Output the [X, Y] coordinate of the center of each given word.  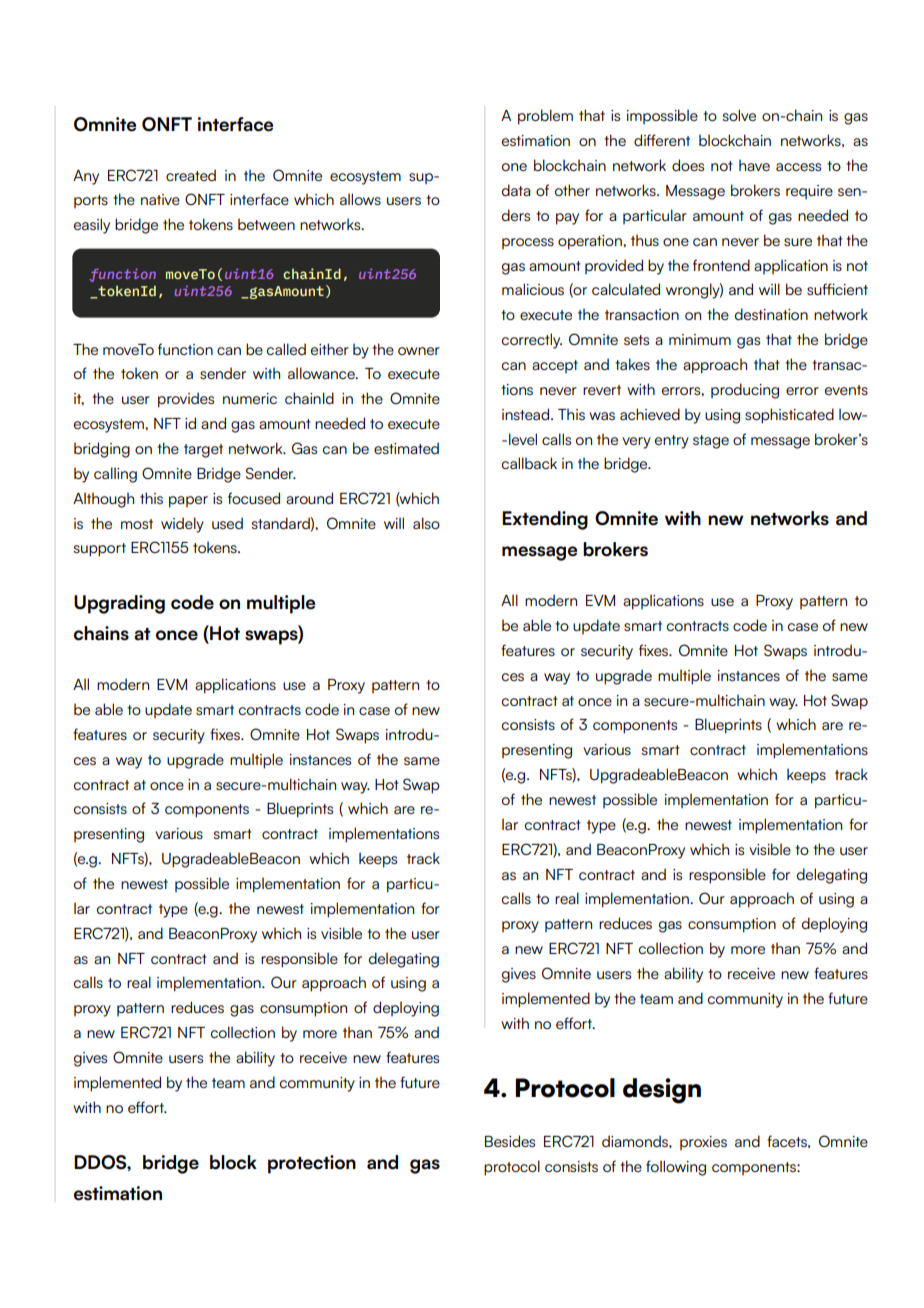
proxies [703, 1143]
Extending [545, 520]
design [662, 1091]
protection [312, 1164]
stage [711, 442]
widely [182, 525]
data [516, 190]
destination [771, 314]
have [754, 165]
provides [186, 400]
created [191, 175]
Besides [510, 1141]
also [426, 523]
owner [419, 351]
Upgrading [119, 604]
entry [672, 442]
